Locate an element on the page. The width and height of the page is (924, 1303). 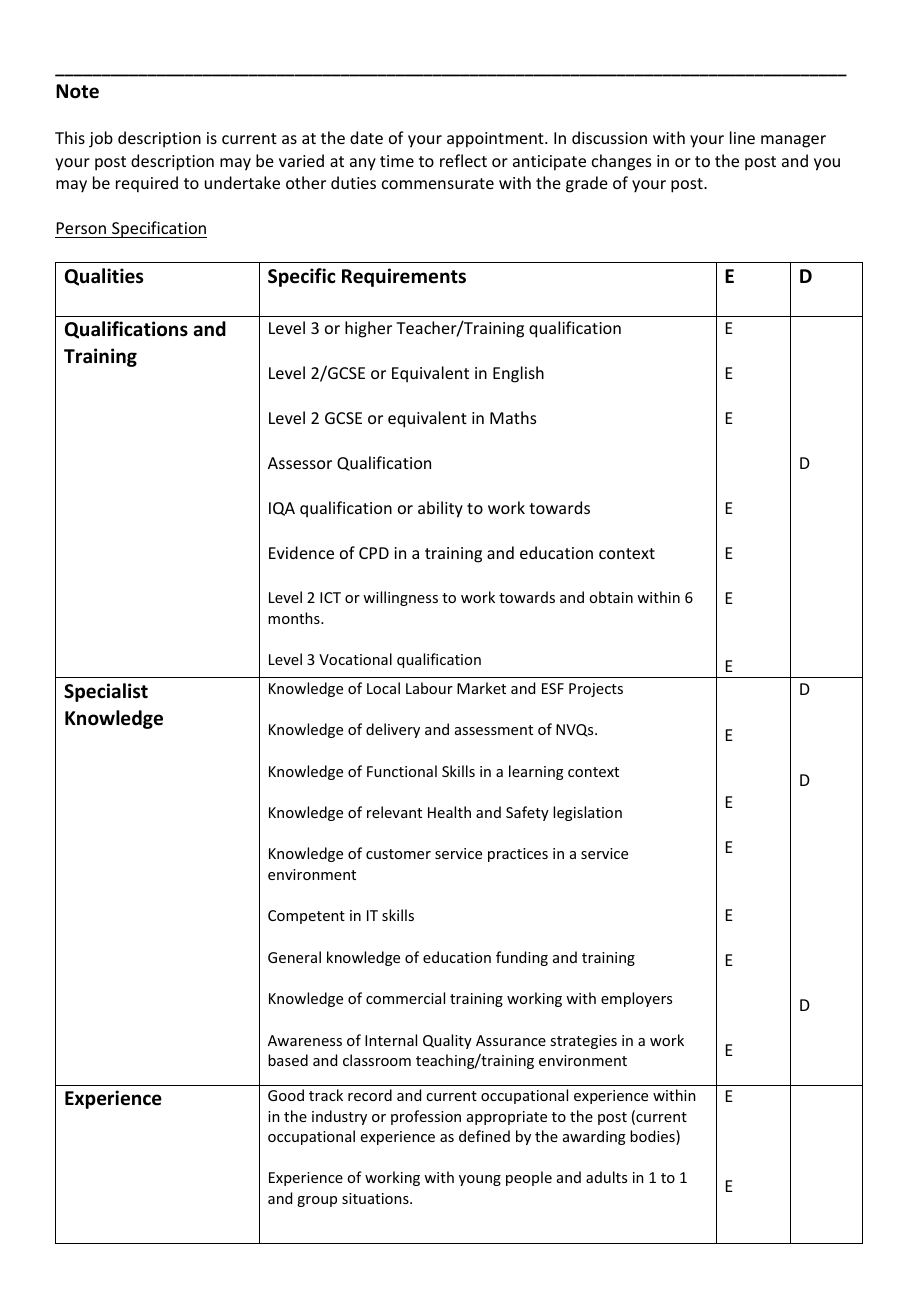
English is located at coordinates (518, 374).
